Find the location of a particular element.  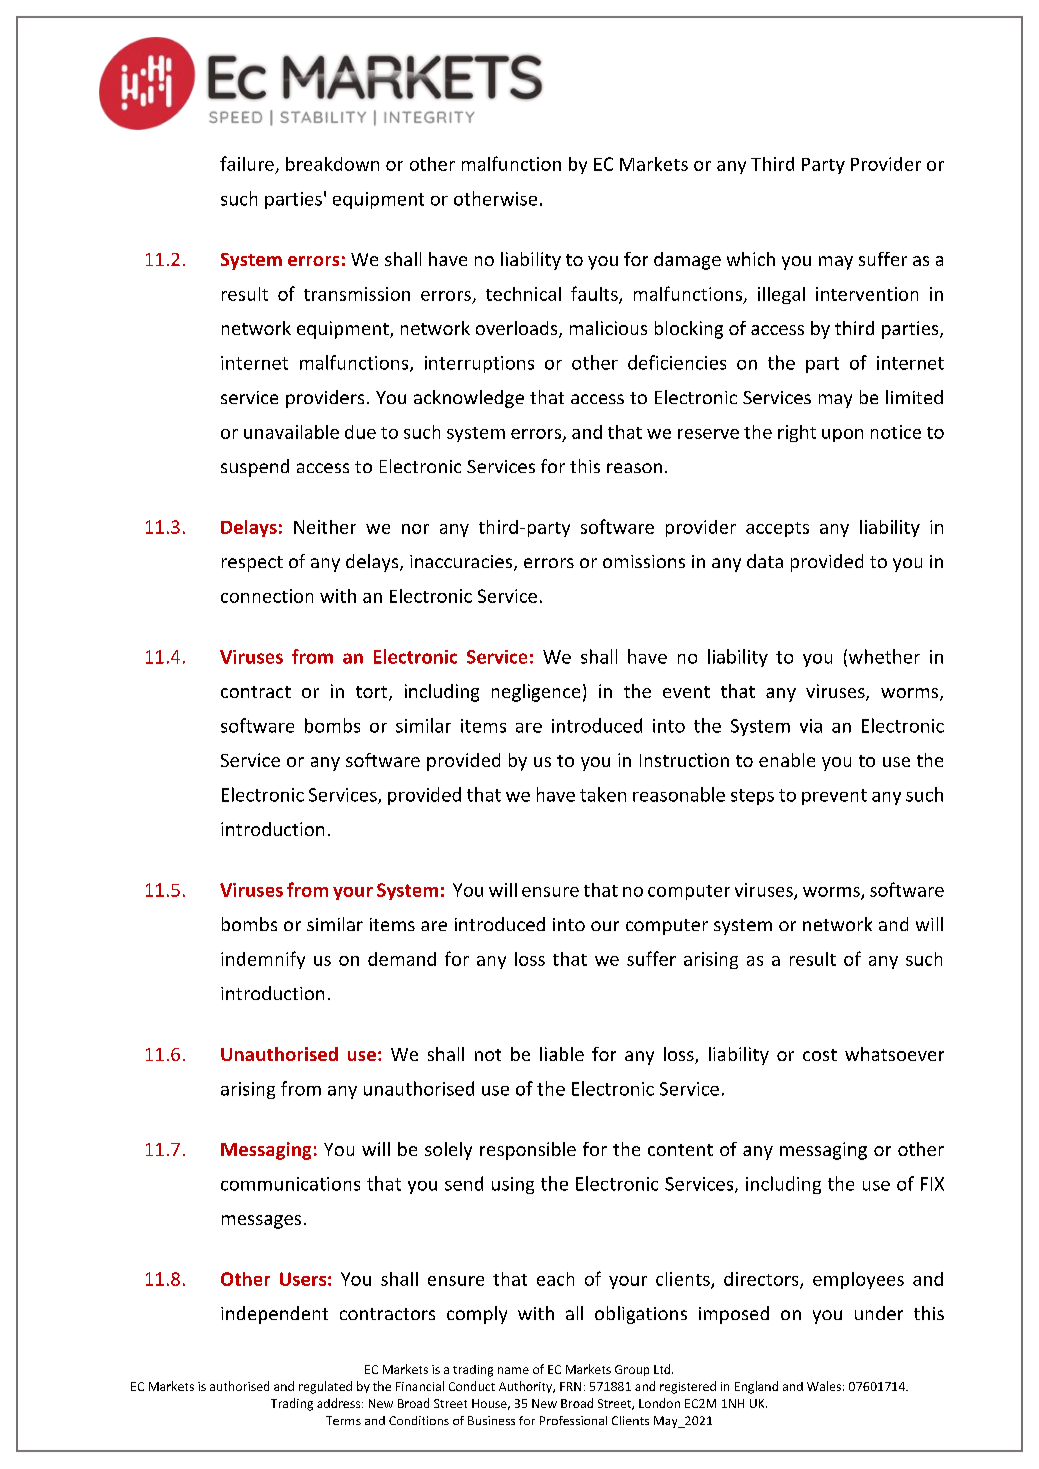

faults is located at coordinates (595, 294).
